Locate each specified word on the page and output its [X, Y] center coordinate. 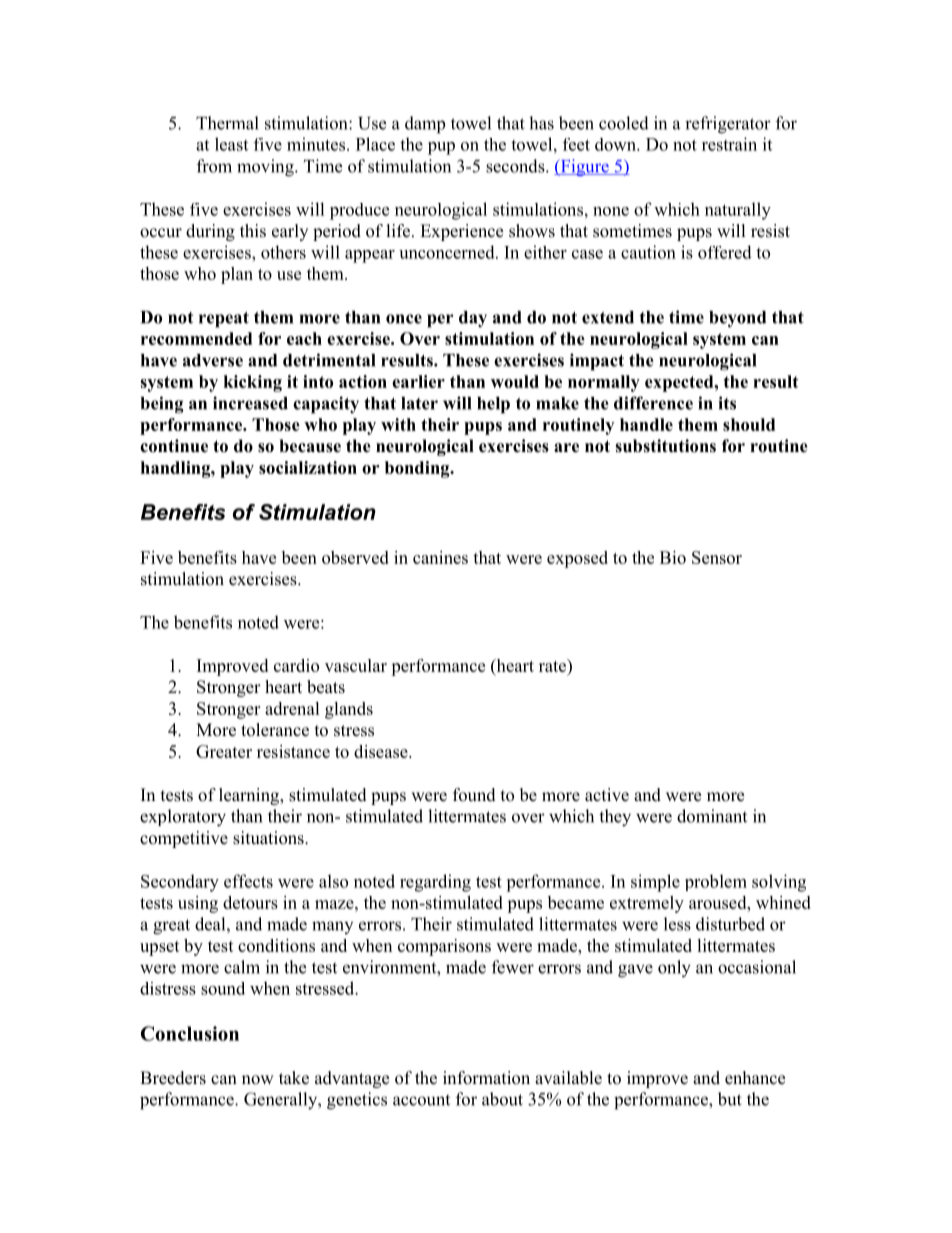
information [486, 1078]
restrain [729, 144]
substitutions [665, 446]
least [231, 144]
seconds [516, 166]
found [474, 795]
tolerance [275, 730]
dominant [712, 816]
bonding [418, 469]
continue [174, 446]
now [258, 1080]
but [730, 1099]
